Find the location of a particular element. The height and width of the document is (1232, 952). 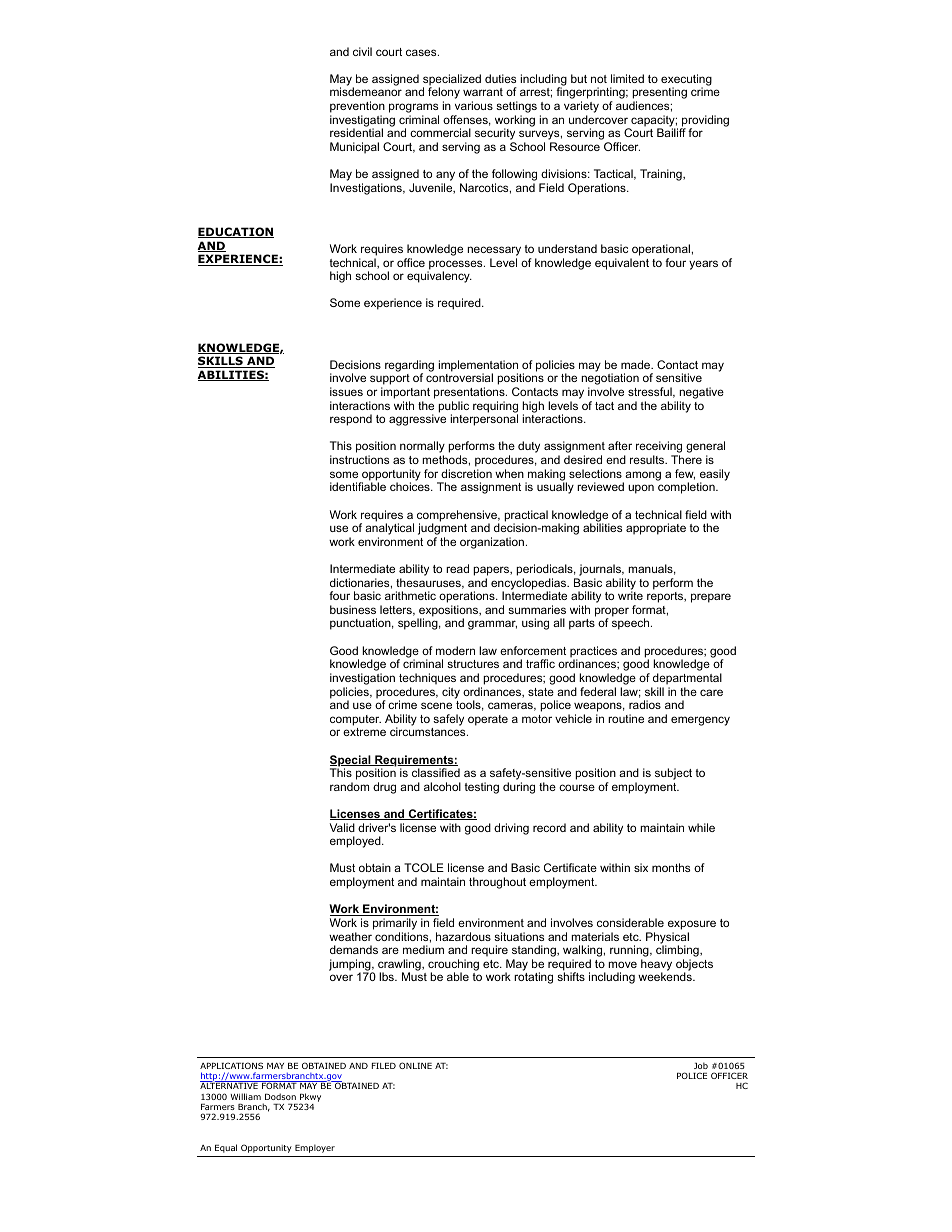

Dodson is located at coordinates (280, 1096).
